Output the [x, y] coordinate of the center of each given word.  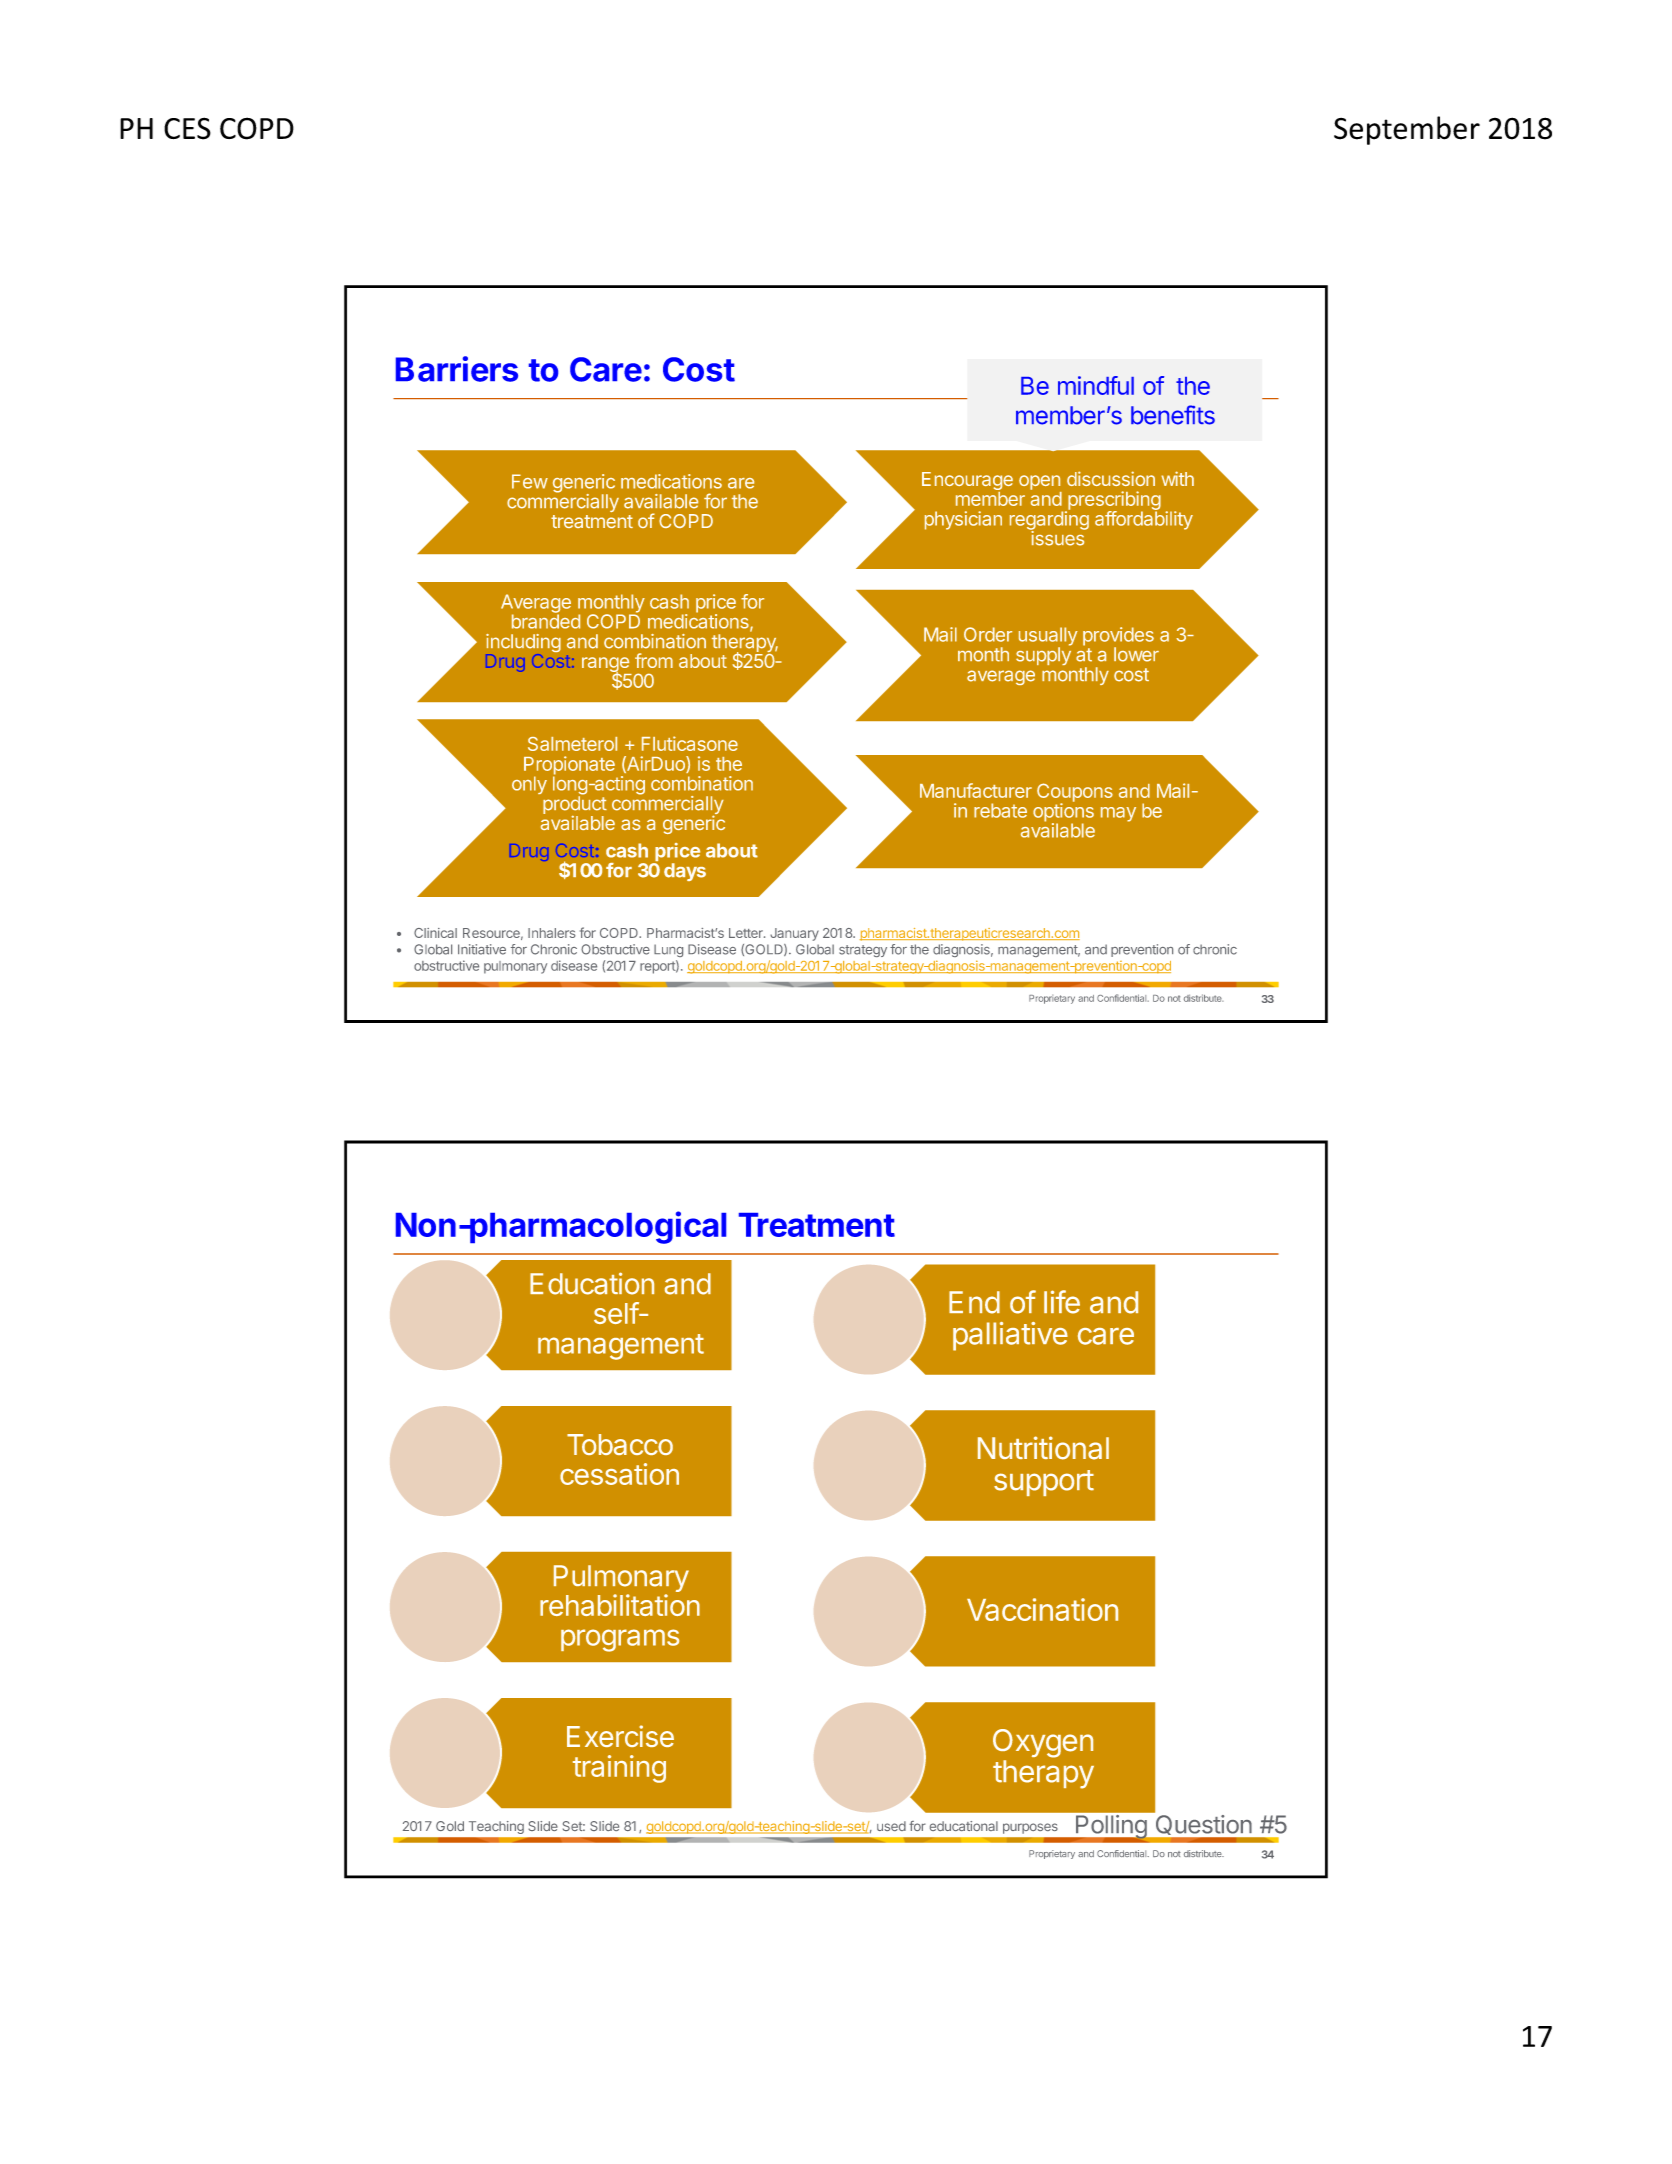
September [1407, 130]
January [794, 934]
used [891, 1826]
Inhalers [551, 933]
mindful [1096, 385]
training [619, 1769]
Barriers [457, 369]
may [1118, 814]
